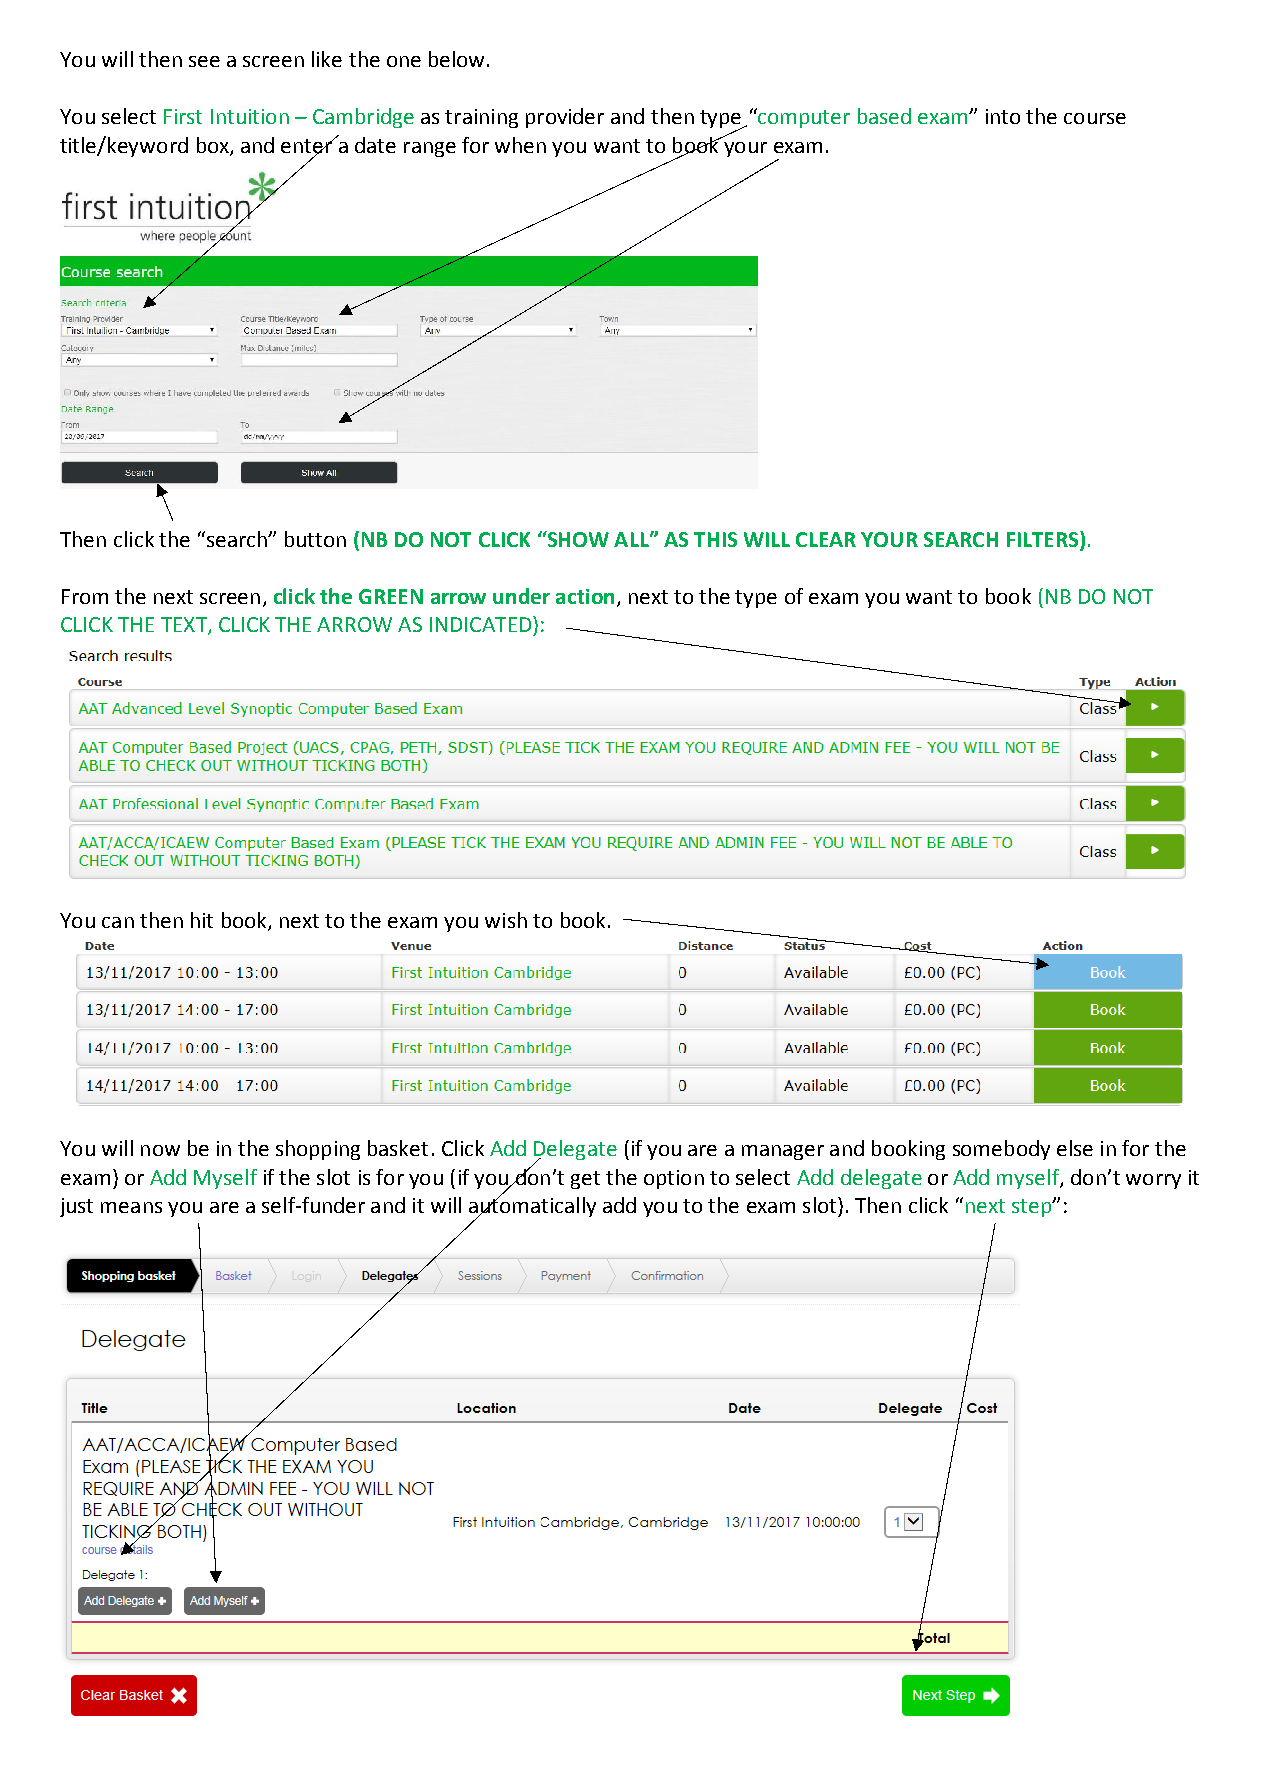 Image resolution: width=1262 pixels, height=1785 pixels. Describe the element at coordinates (160, 1150) in the document. I see `now` at that location.
